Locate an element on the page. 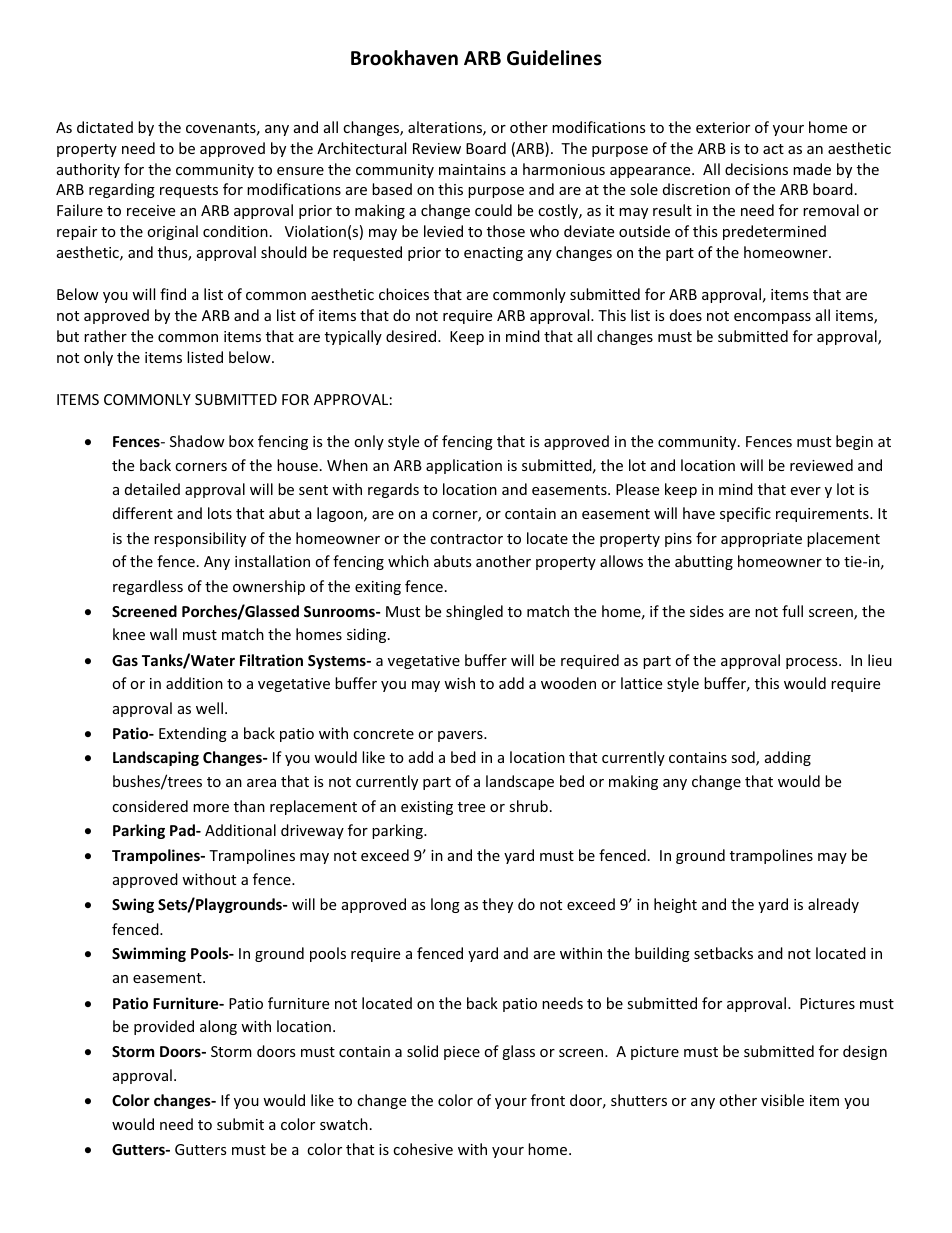  Landscaping is located at coordinates (156, 758).
